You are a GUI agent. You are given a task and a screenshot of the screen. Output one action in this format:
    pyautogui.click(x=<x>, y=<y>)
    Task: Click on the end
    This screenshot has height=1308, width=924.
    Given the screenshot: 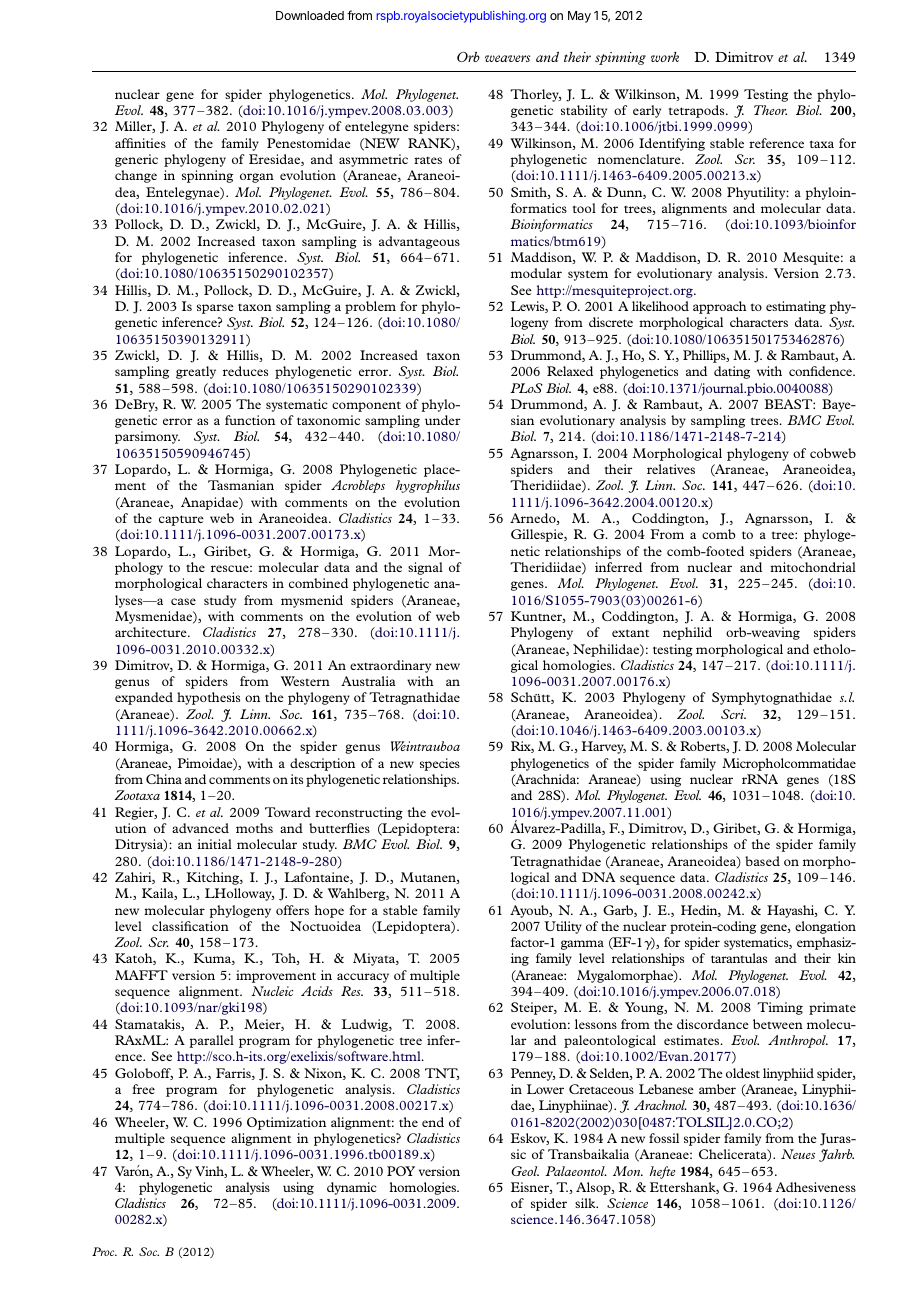 What is the action you would take?
    pyautogui.click(x=433, y=1122)
